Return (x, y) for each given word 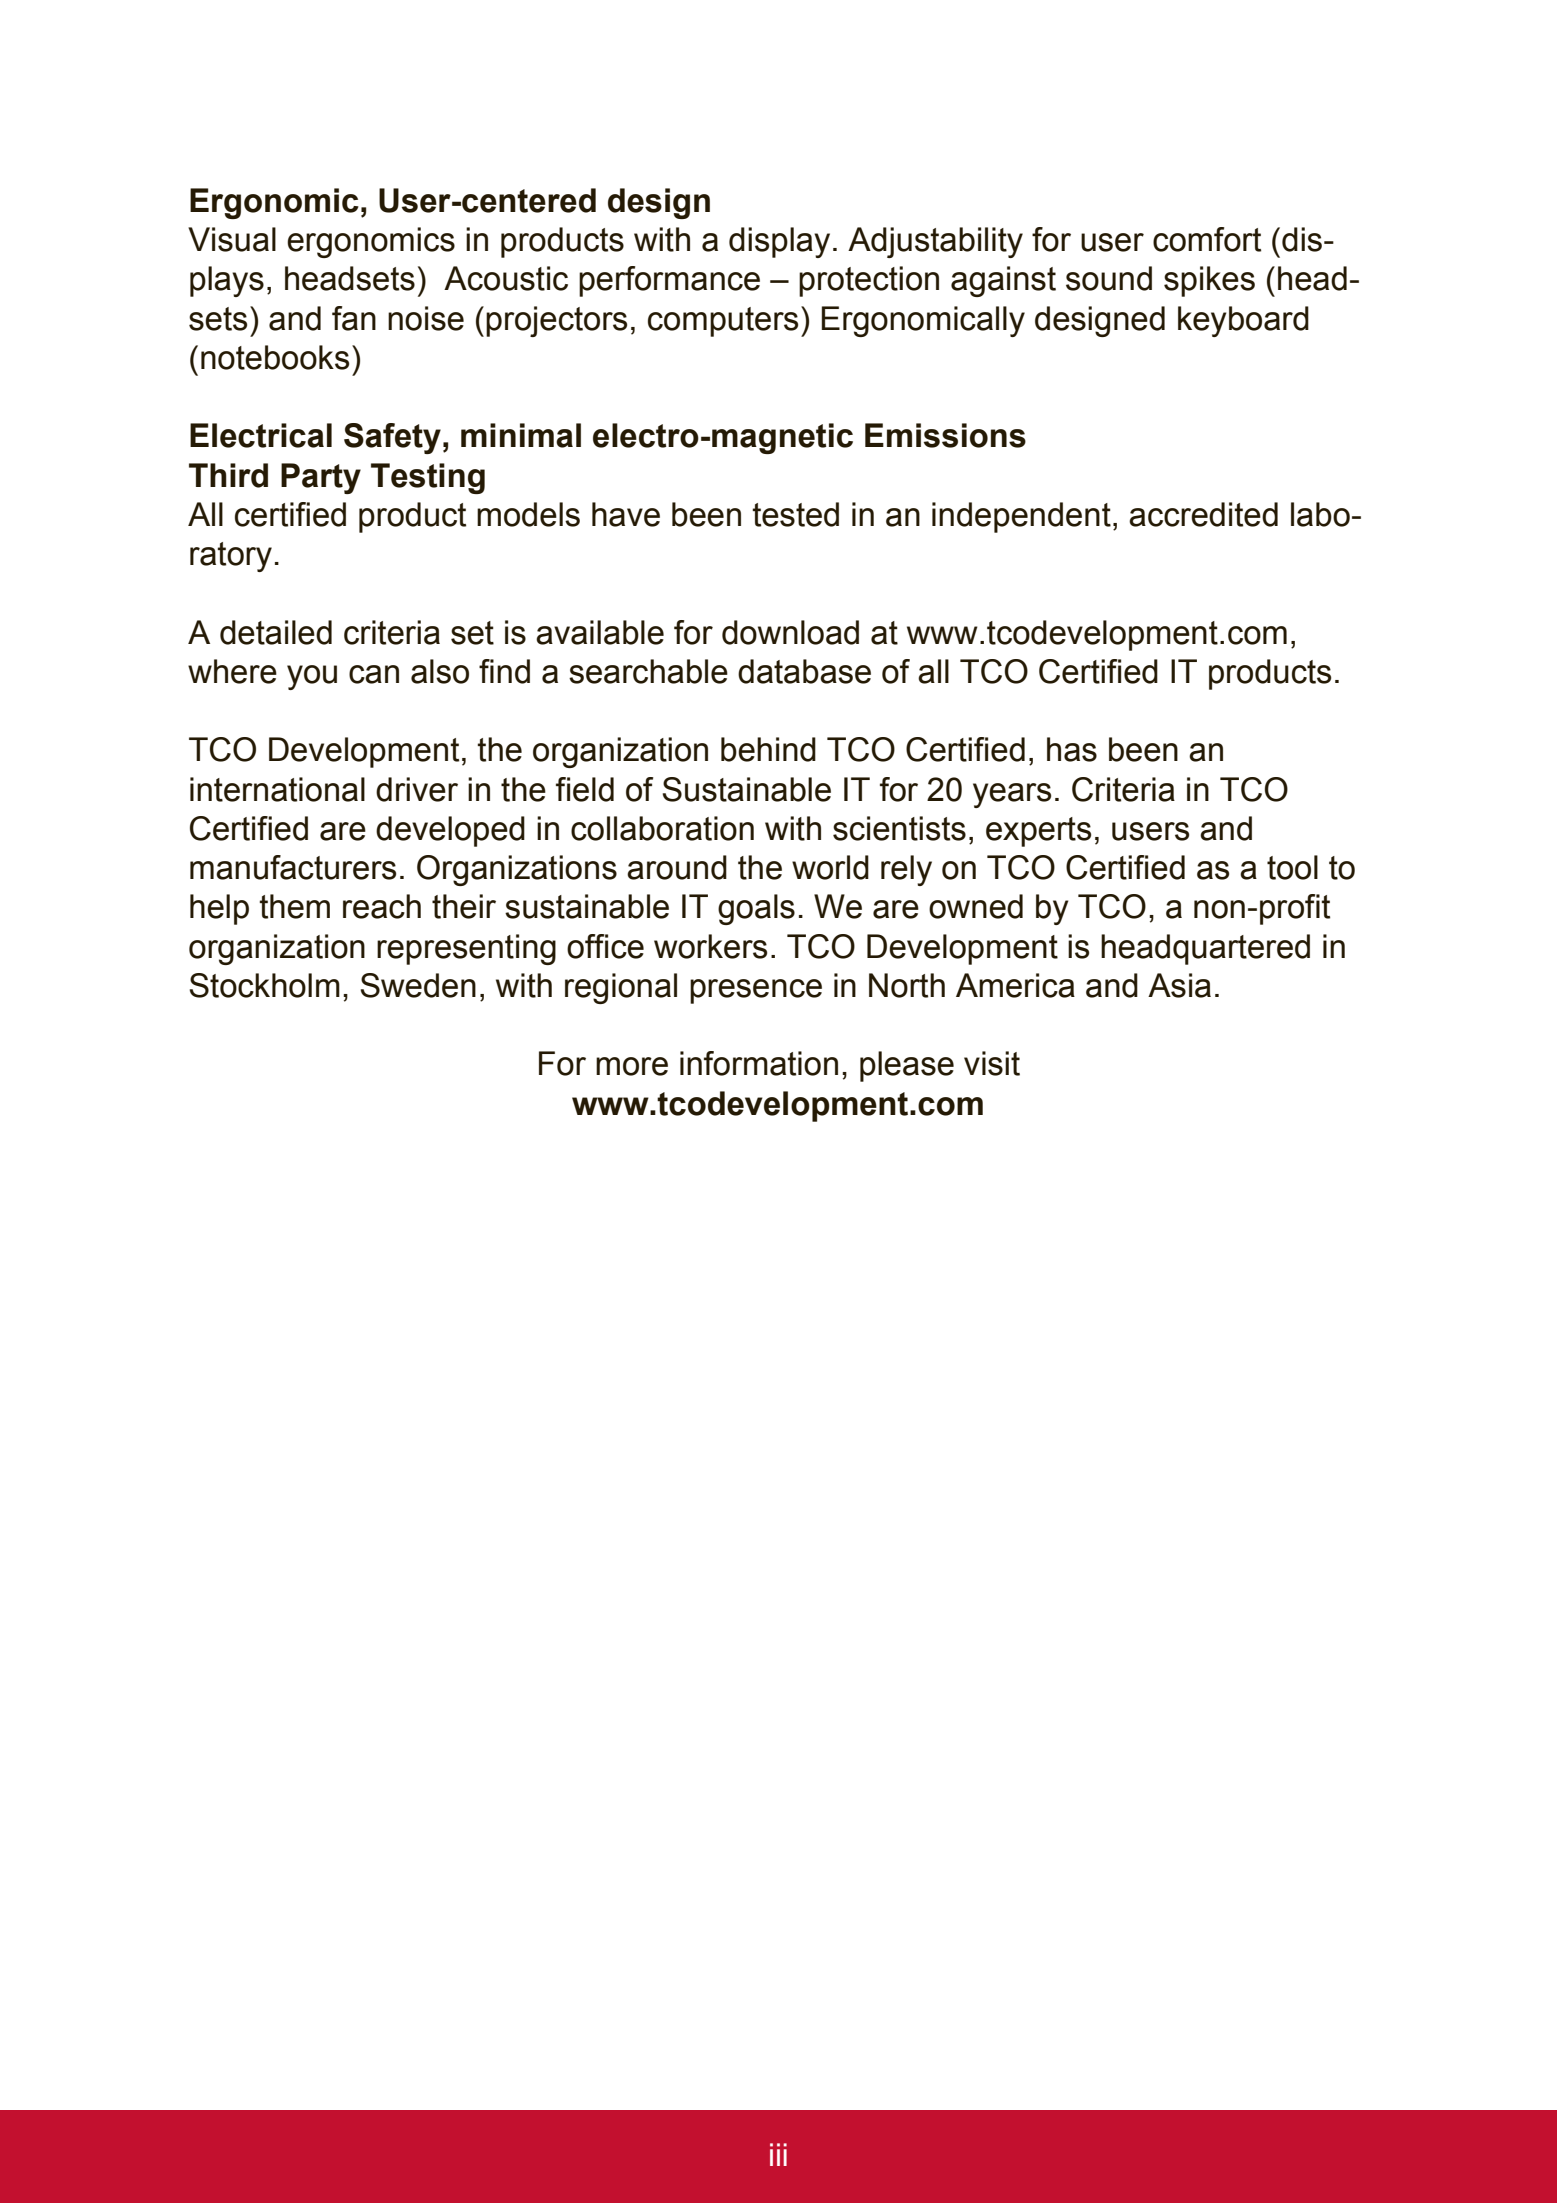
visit (992, 1063)
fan (354, 318)
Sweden (418, 985)
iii (778, 2154)
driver (417, 789)
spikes (1209, 281)
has (1072, 749)
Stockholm (265, 985)
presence (756, 991)
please (907, 1066)
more (632, 1066)
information (759, 1063)
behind (768, 749)
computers (723, 322)
